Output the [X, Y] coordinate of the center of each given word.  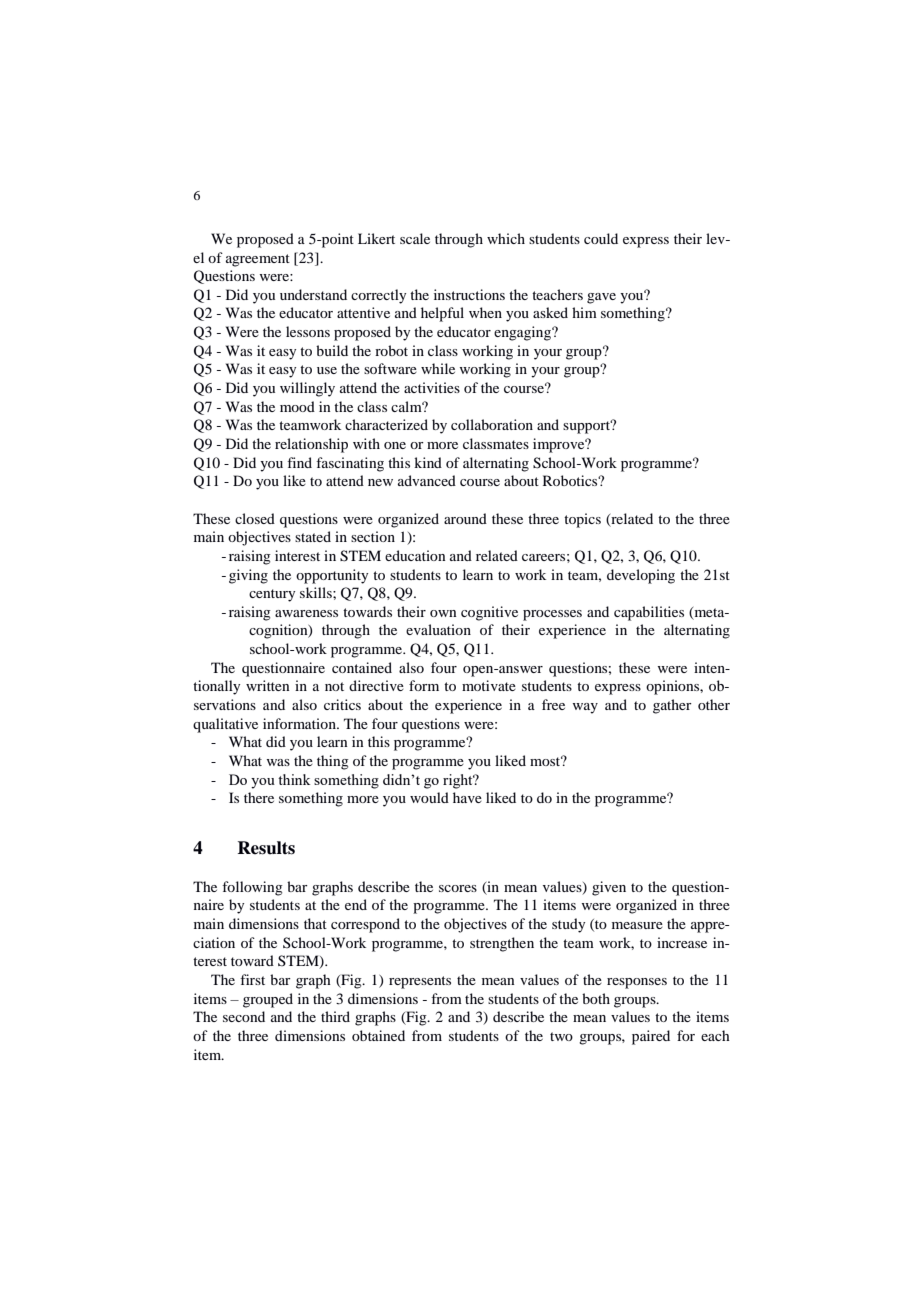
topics [582, 520]
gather [672, 706]
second [244, 1016]
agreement [258, 260]
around [465, 518]
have [467, 797]
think [294, 779]
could [601, 238]
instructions [469, 294]
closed [255, 518]
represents [420, 982]
